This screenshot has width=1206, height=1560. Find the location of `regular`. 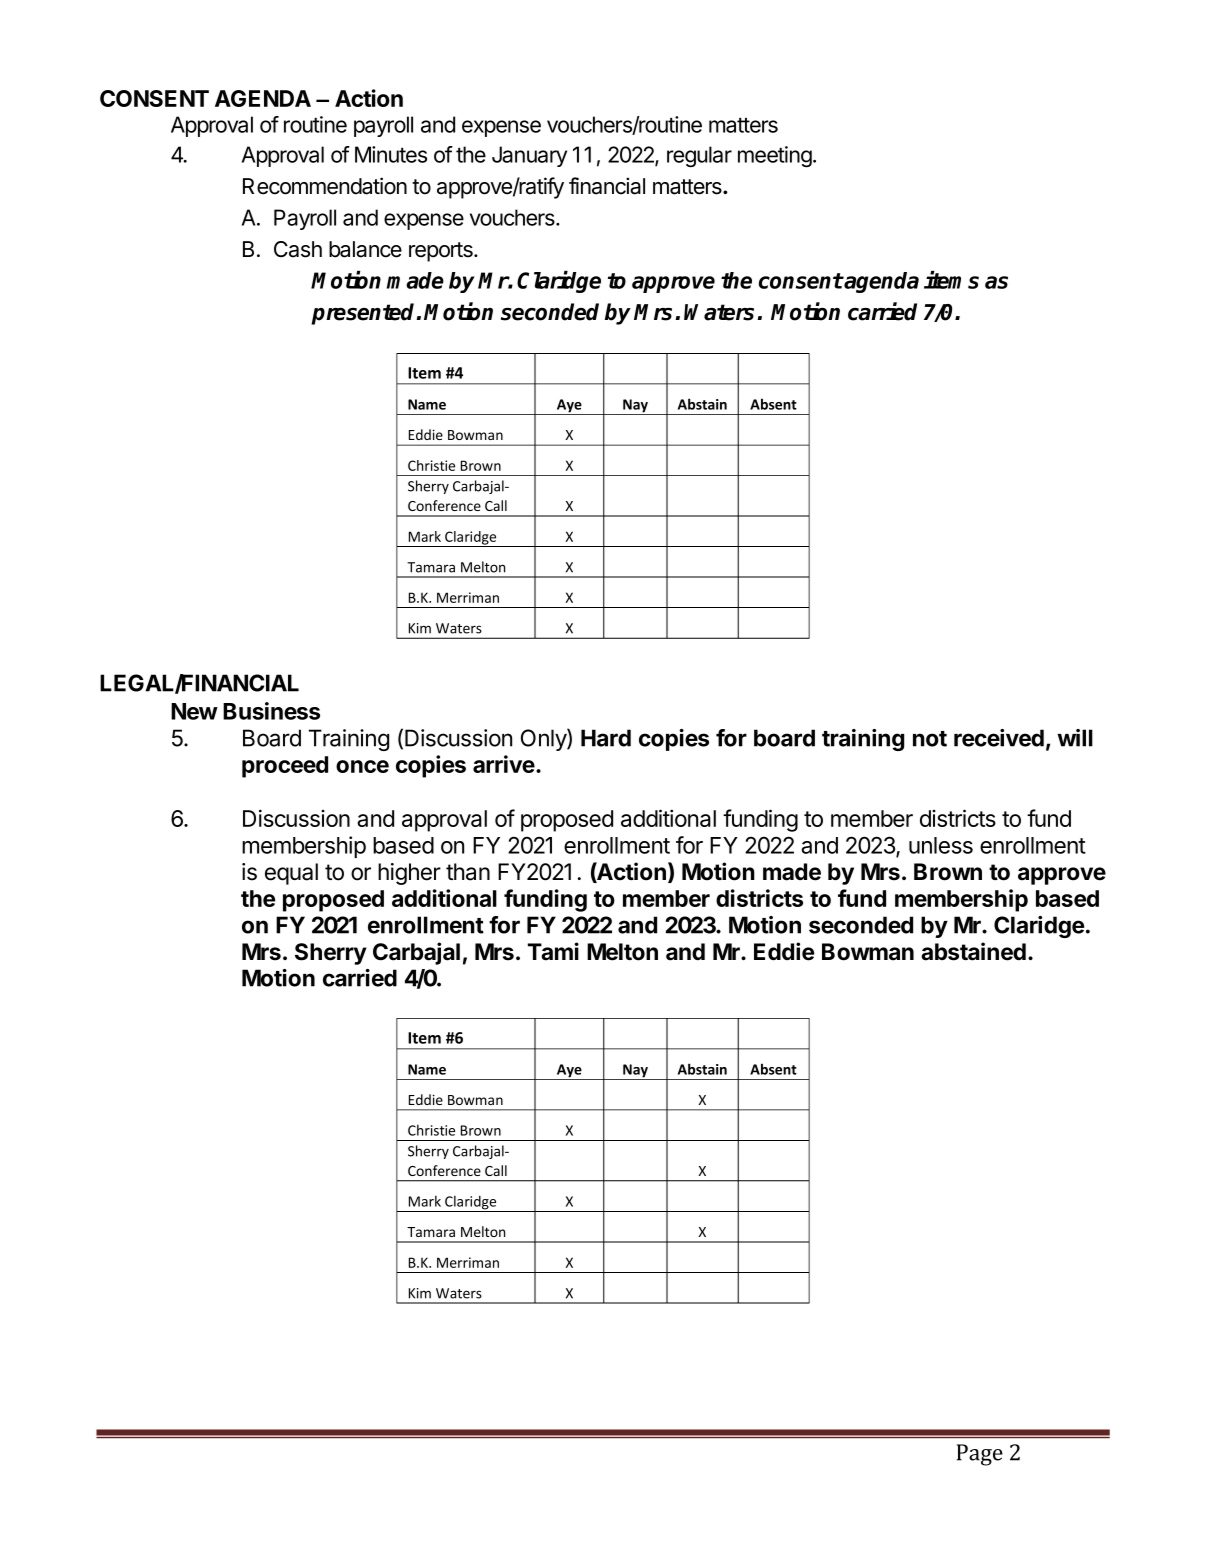

regular is located at coordinates (699, 156).
